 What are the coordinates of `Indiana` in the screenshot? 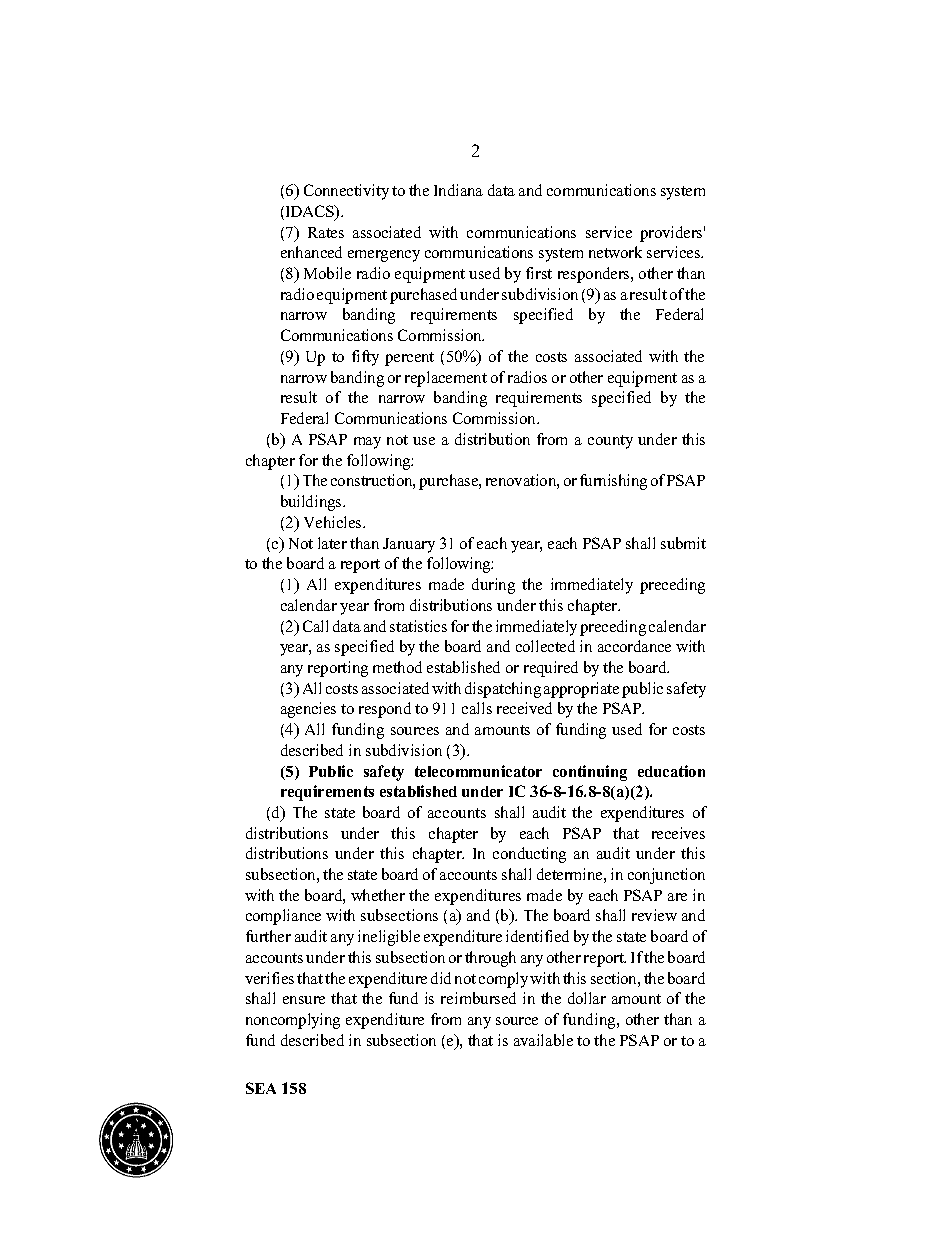 It's located at (458, 190).
